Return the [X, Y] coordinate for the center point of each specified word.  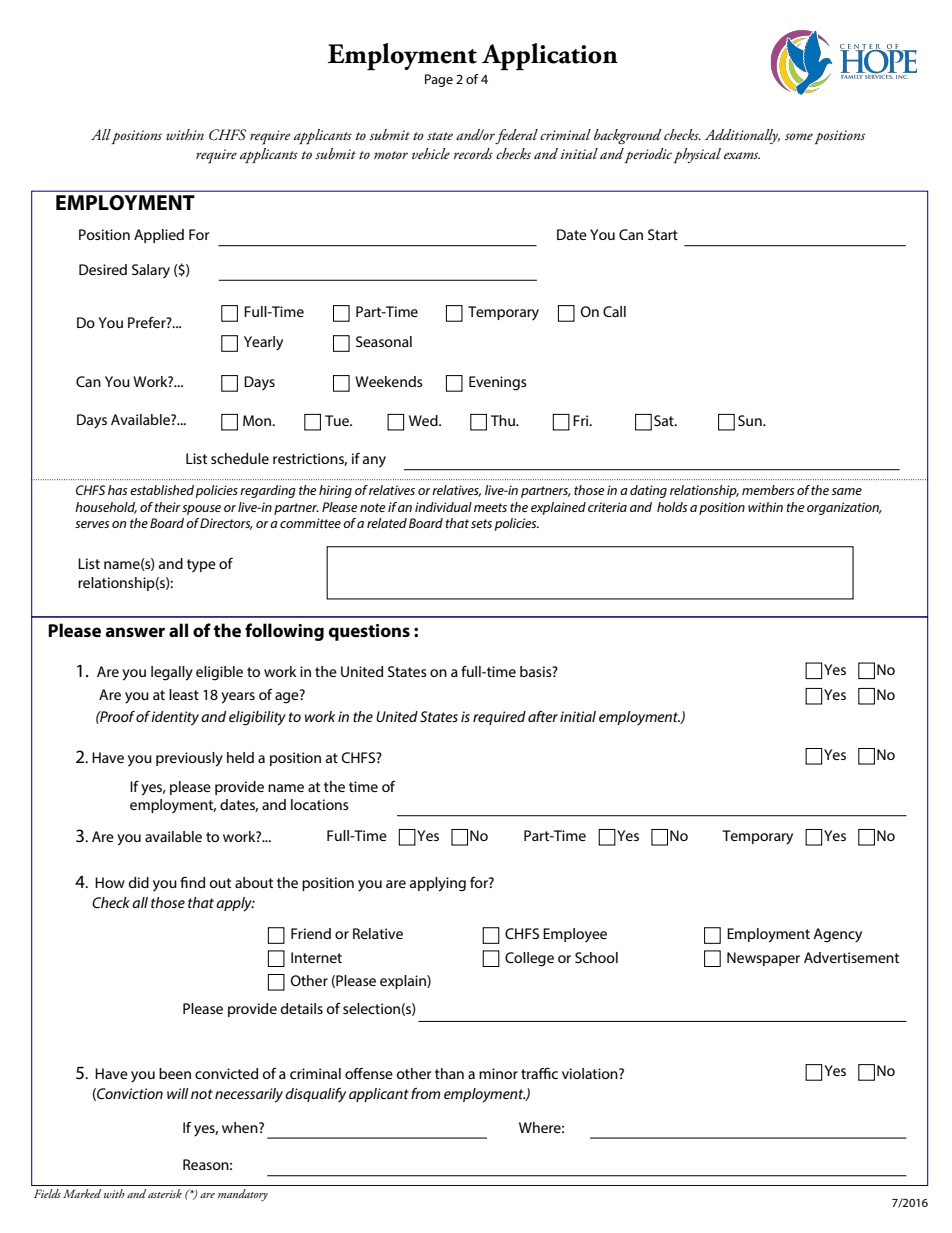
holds [672, 507]
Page [439, 80]
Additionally [742, 136]
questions [369, 632]
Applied [159, 236]
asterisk [165, 1193]
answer [135, 632]
